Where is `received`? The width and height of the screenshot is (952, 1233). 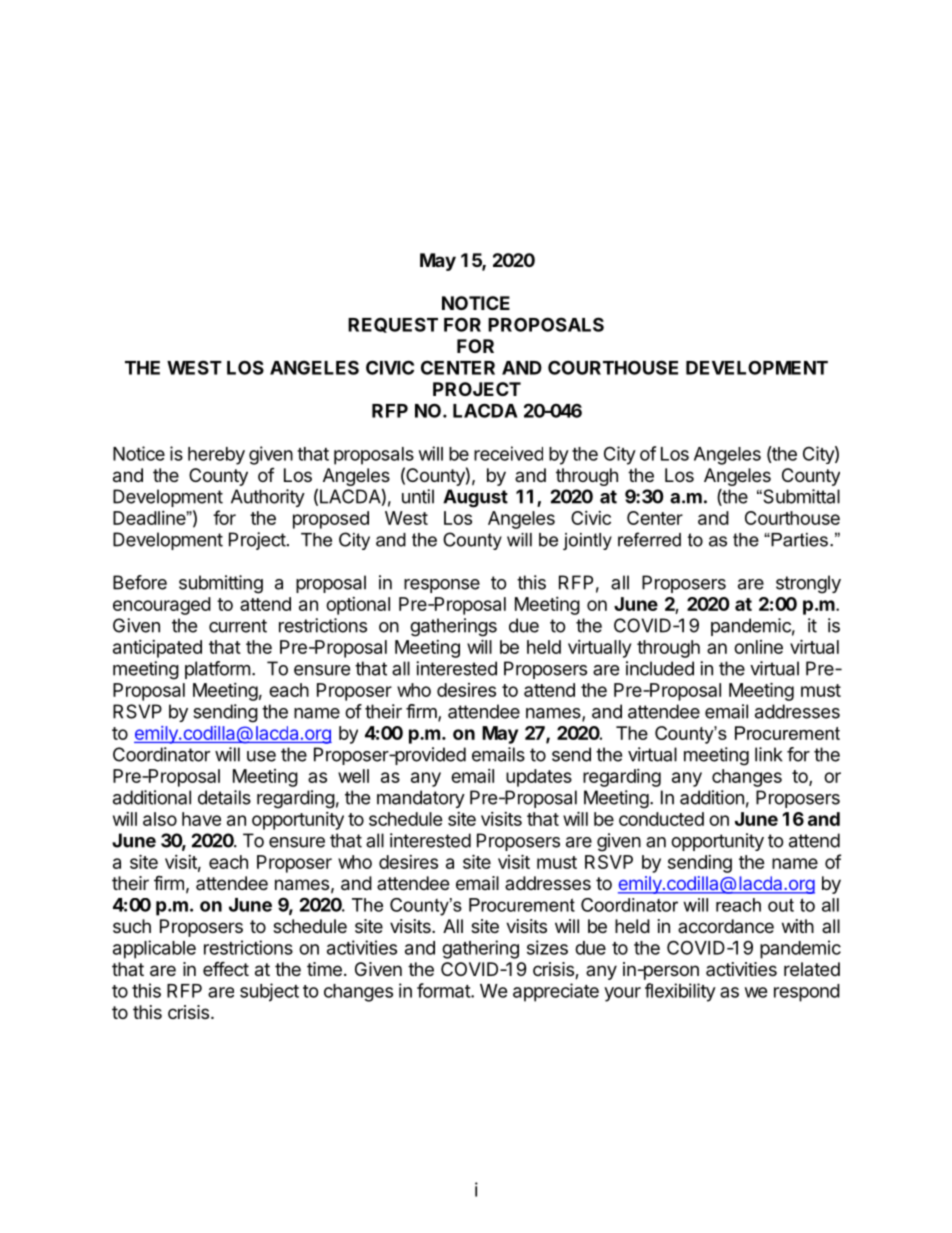
received is located at coordinates (508, 453).
